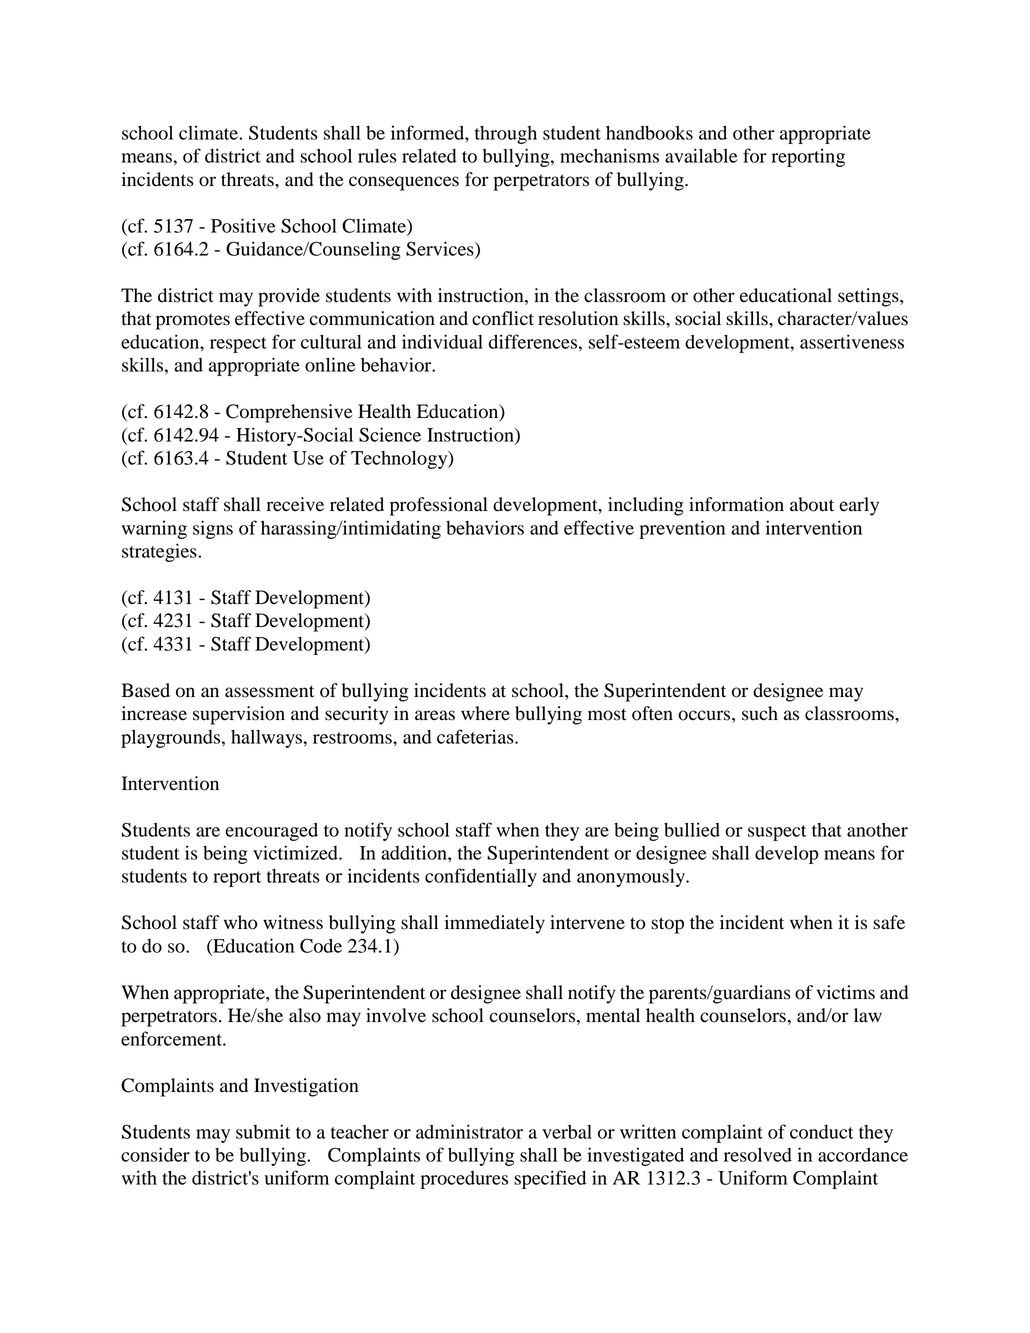 Image resolution: width=1030 pixels, height=1333 pixels. I want to click on submit, so click(263, 1131).
